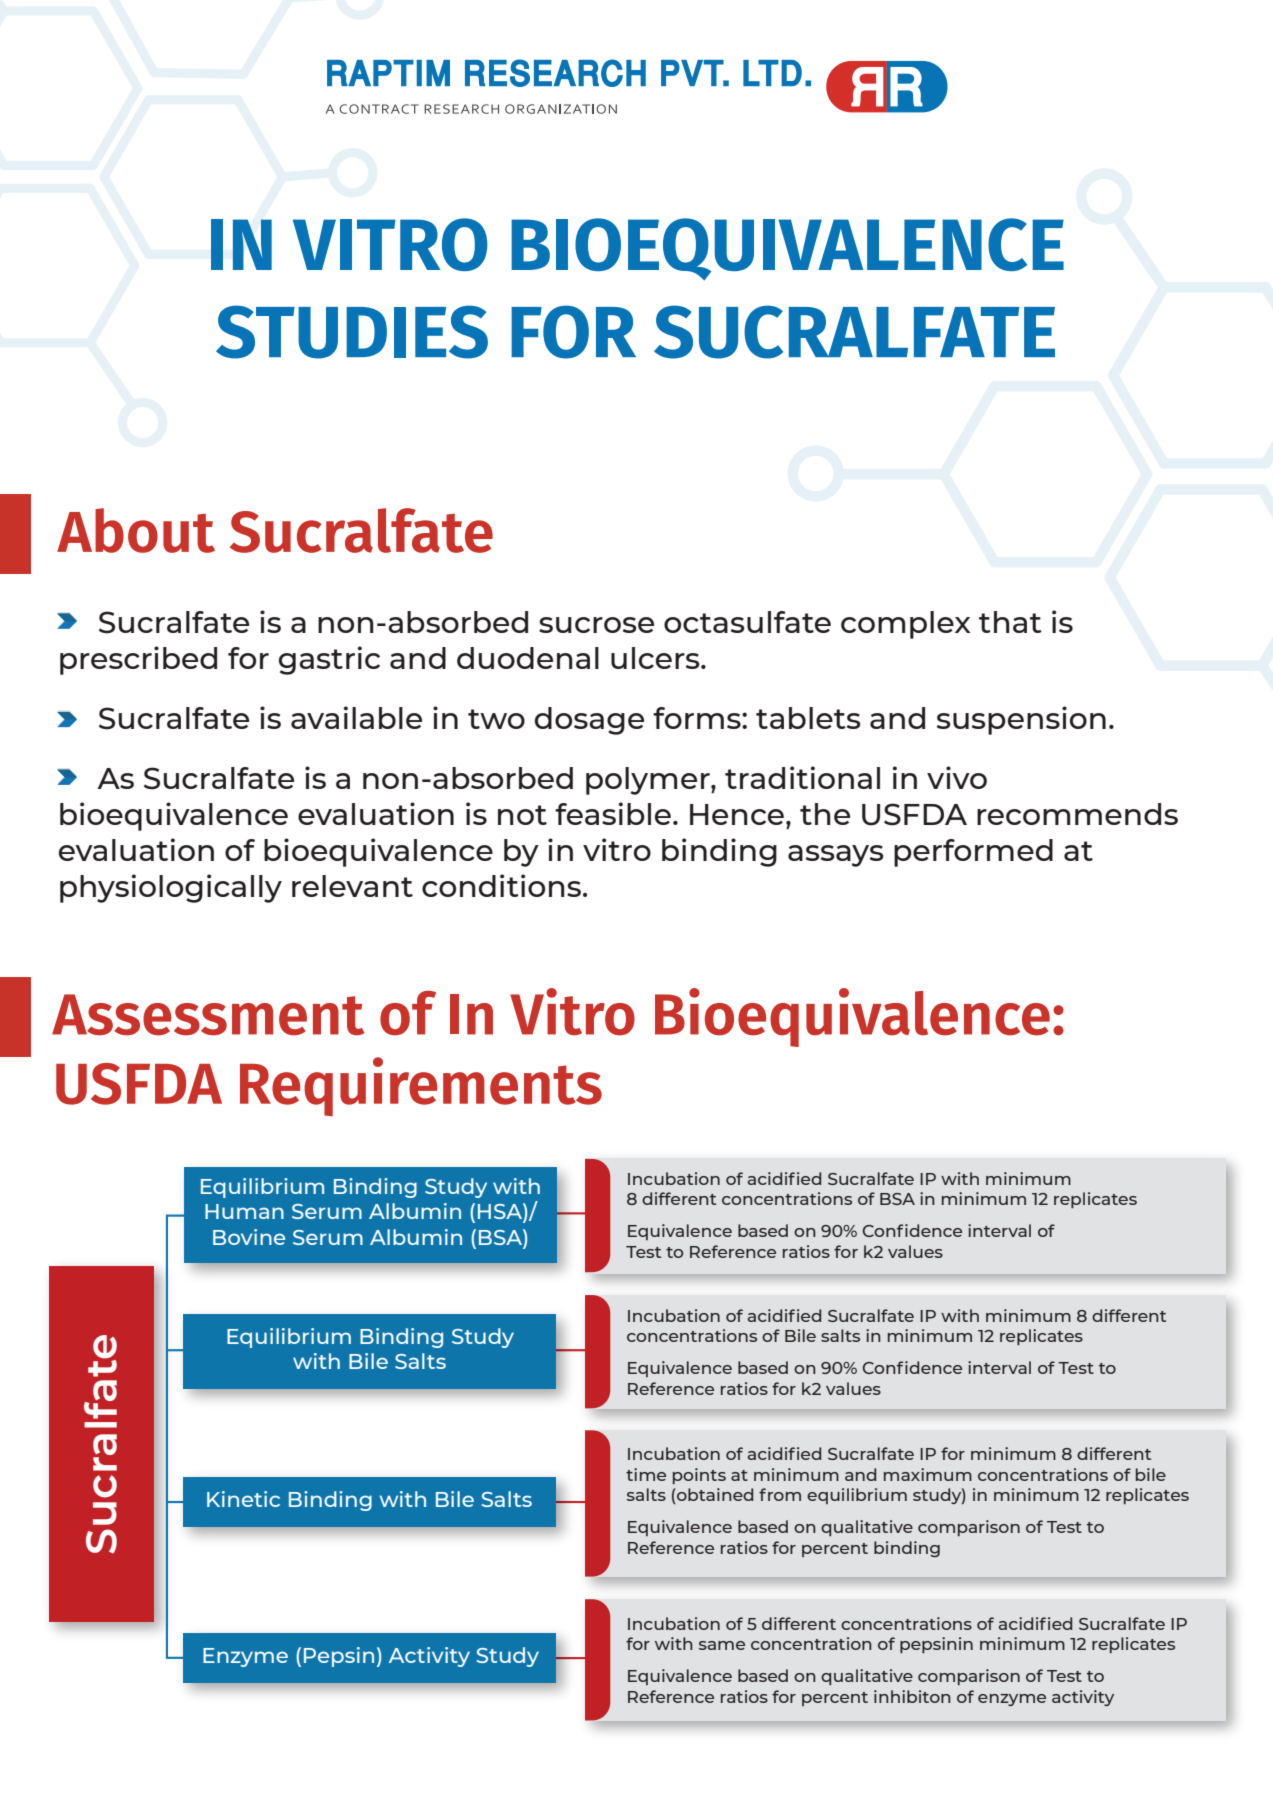  I want to click on that, so click(1010, 622).
